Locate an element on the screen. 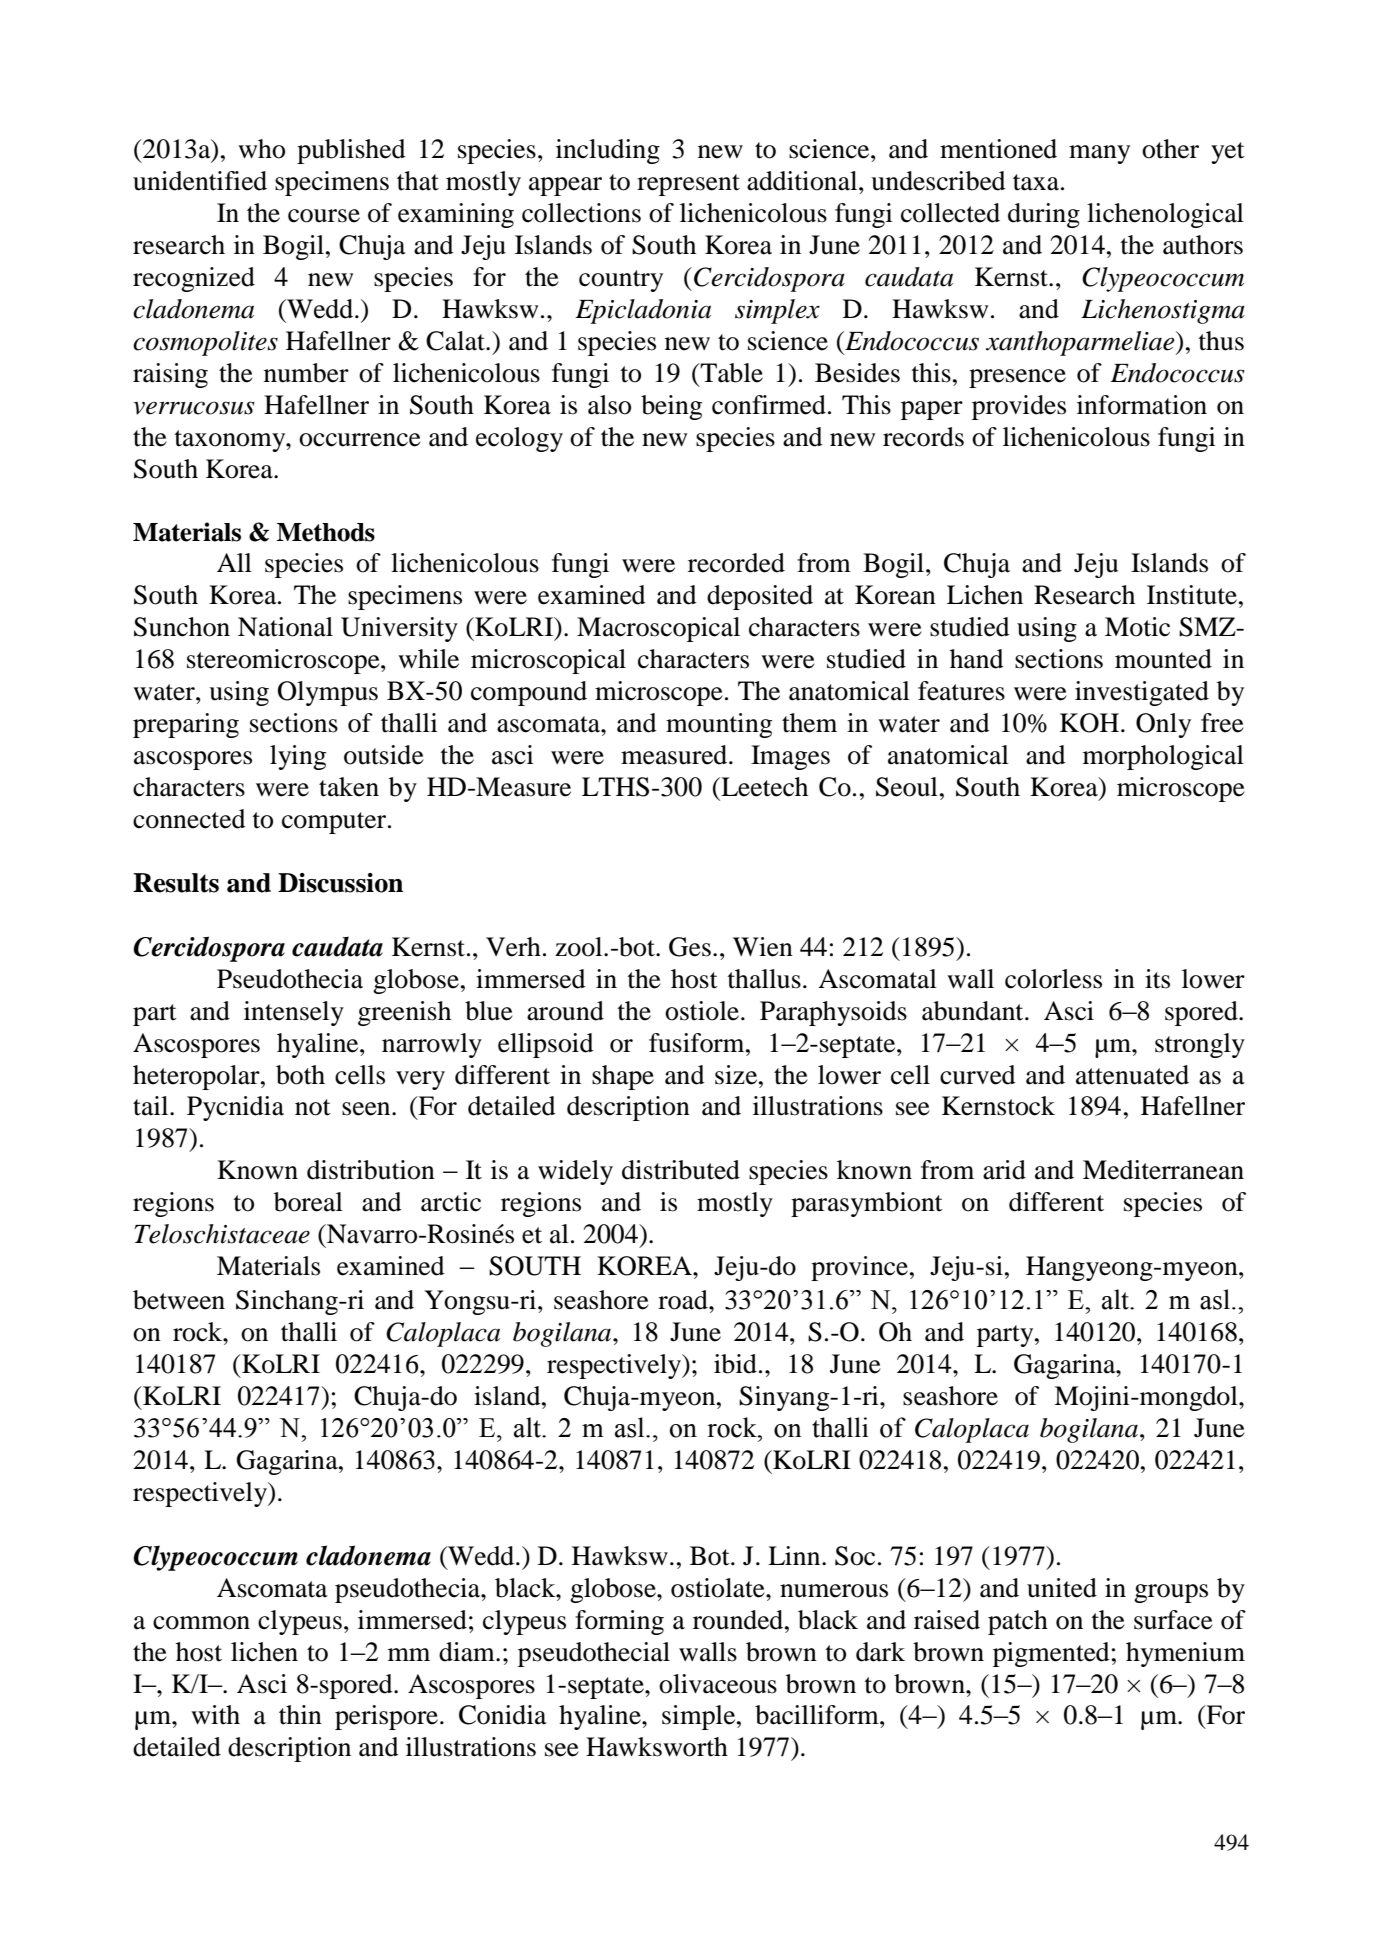 The height and width of the screenshot is (1949, 1378). Discussion is located at coordinates (340, 883).
